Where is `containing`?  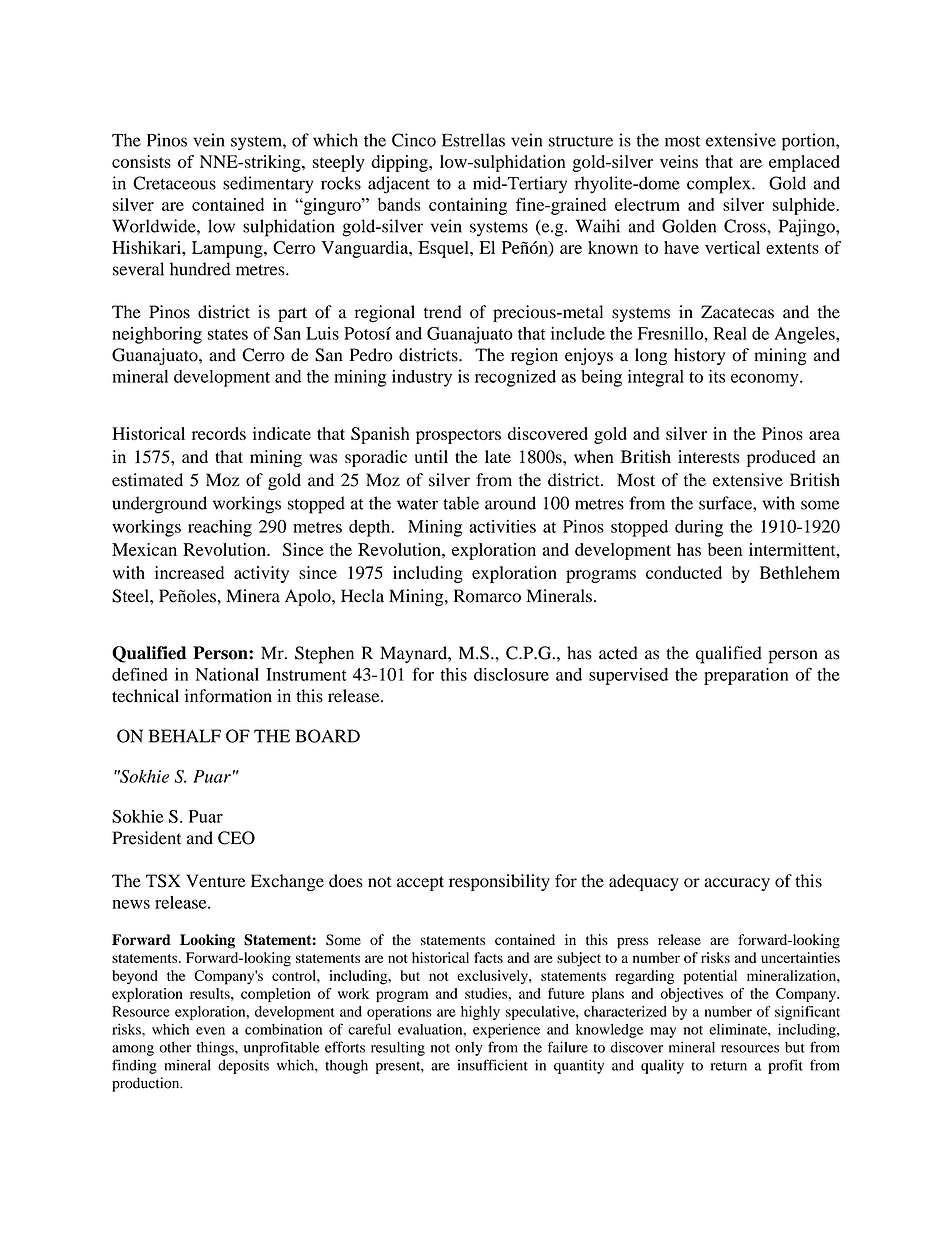 containing is located at coordinates (468, 206).
